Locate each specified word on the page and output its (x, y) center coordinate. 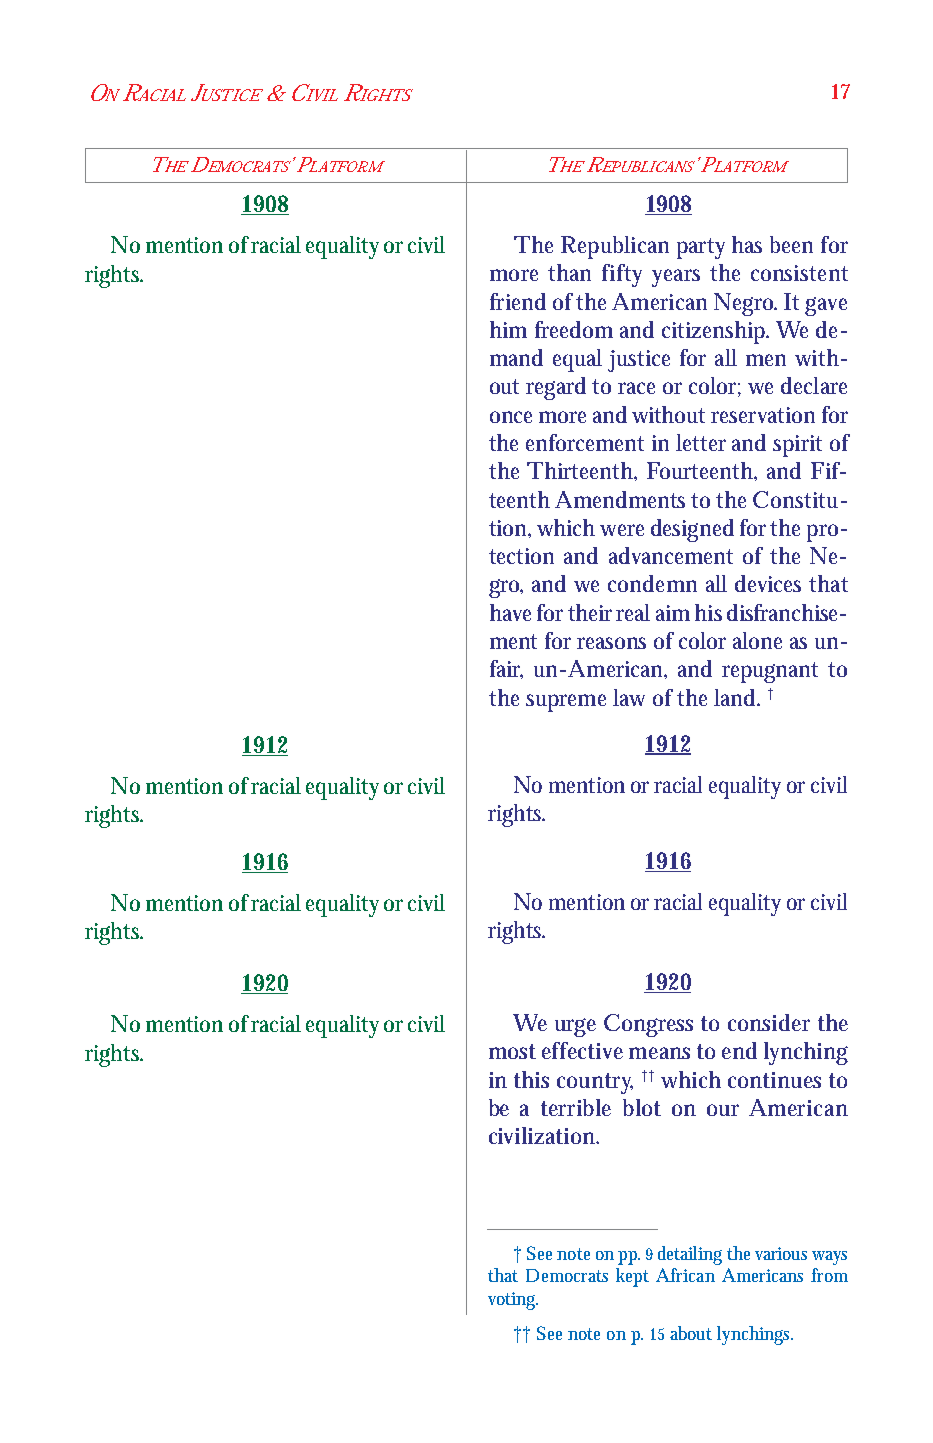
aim (673, 613)
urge (575, 1027)
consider (769, 1022)
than (569, 272)
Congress (648, 1025)
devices (768, 583)
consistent (799, 273)
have (510, 612)
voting (513, 1301)
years (676, 278)
